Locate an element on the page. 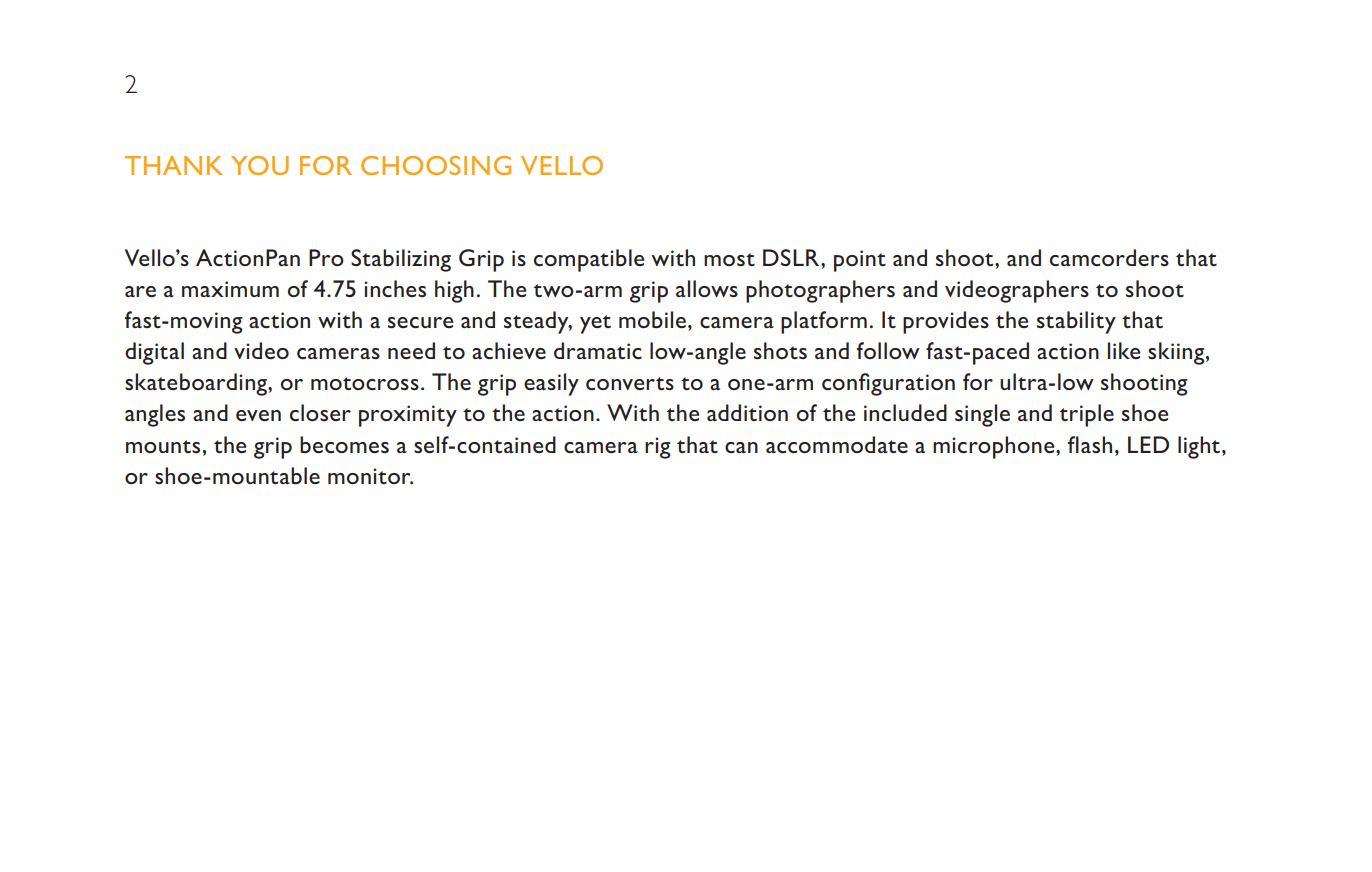  monitor is located at coordinates (370, 476).
